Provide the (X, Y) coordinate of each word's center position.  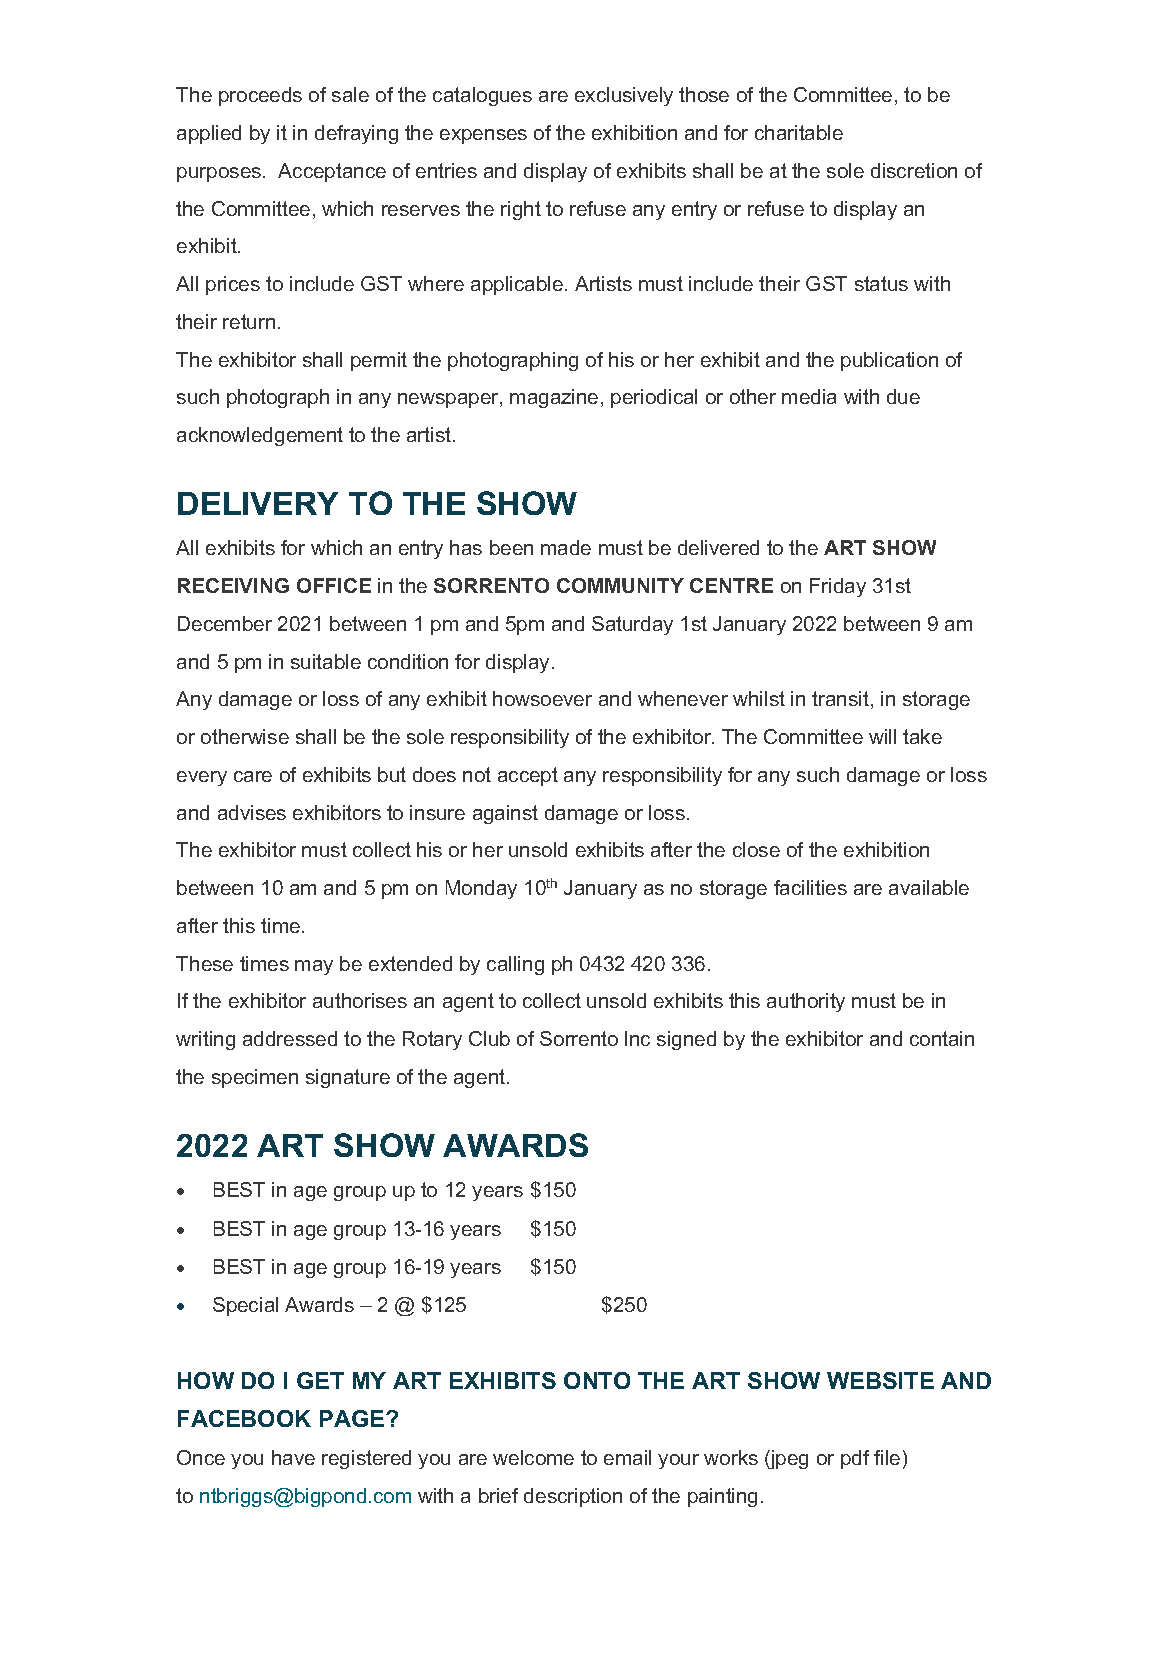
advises (252, 812)
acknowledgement (260, 436)
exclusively (624, 96)
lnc (637, 1038)
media (809, 396)
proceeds (260, 96)
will (882, 736)
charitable (799, 132)
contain (942, 1038)
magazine (554, 398)
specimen (255, 1078)
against (505, 814)
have (293, 1457)
